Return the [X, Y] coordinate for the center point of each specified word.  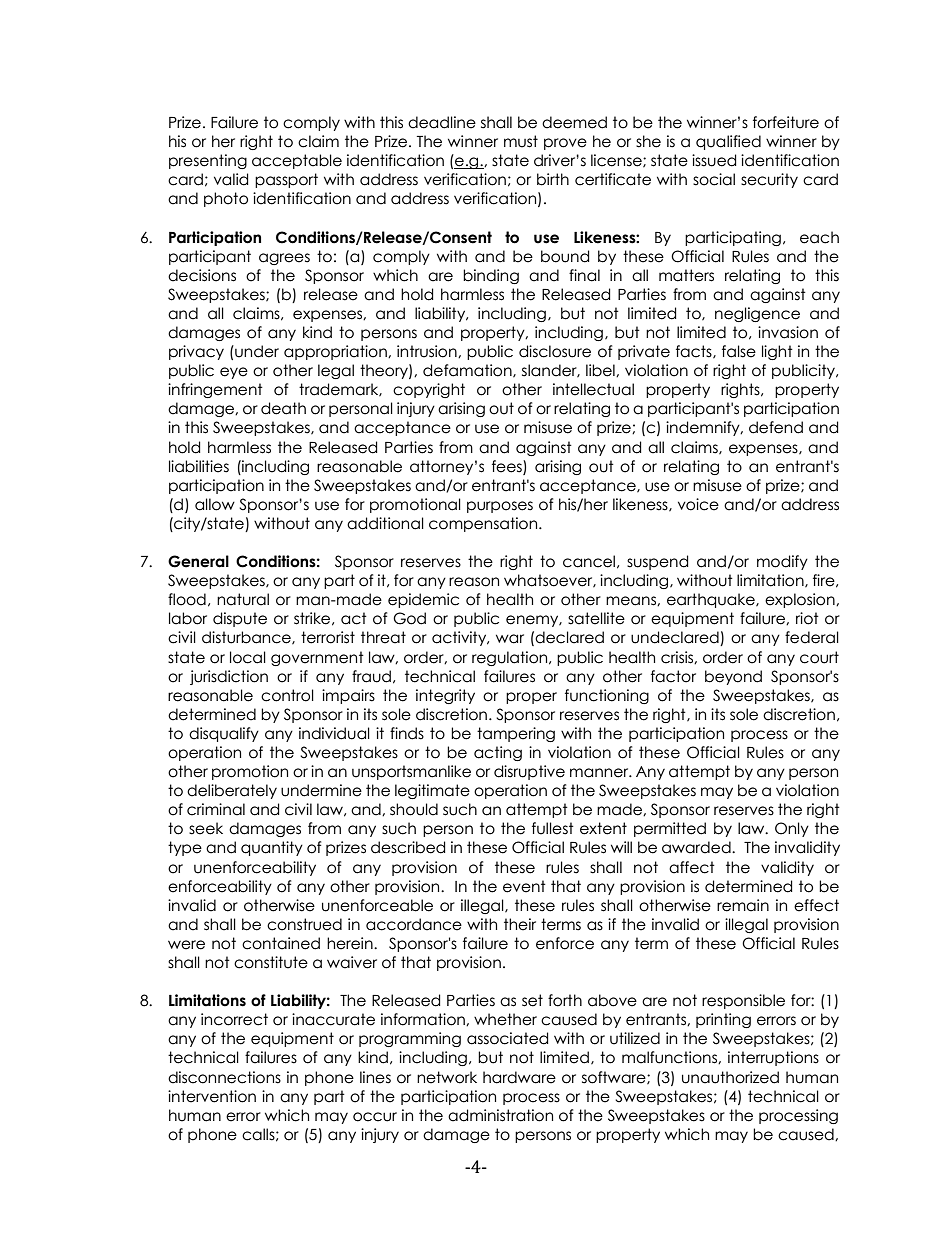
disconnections [224, 1077]
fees [508, 467]
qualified [728, 142]
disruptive [529, 772]
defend [776, 427]
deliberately [232, 791]
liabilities [199, 466]
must [521, 141]
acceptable [297, 161]
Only [792, 829]
